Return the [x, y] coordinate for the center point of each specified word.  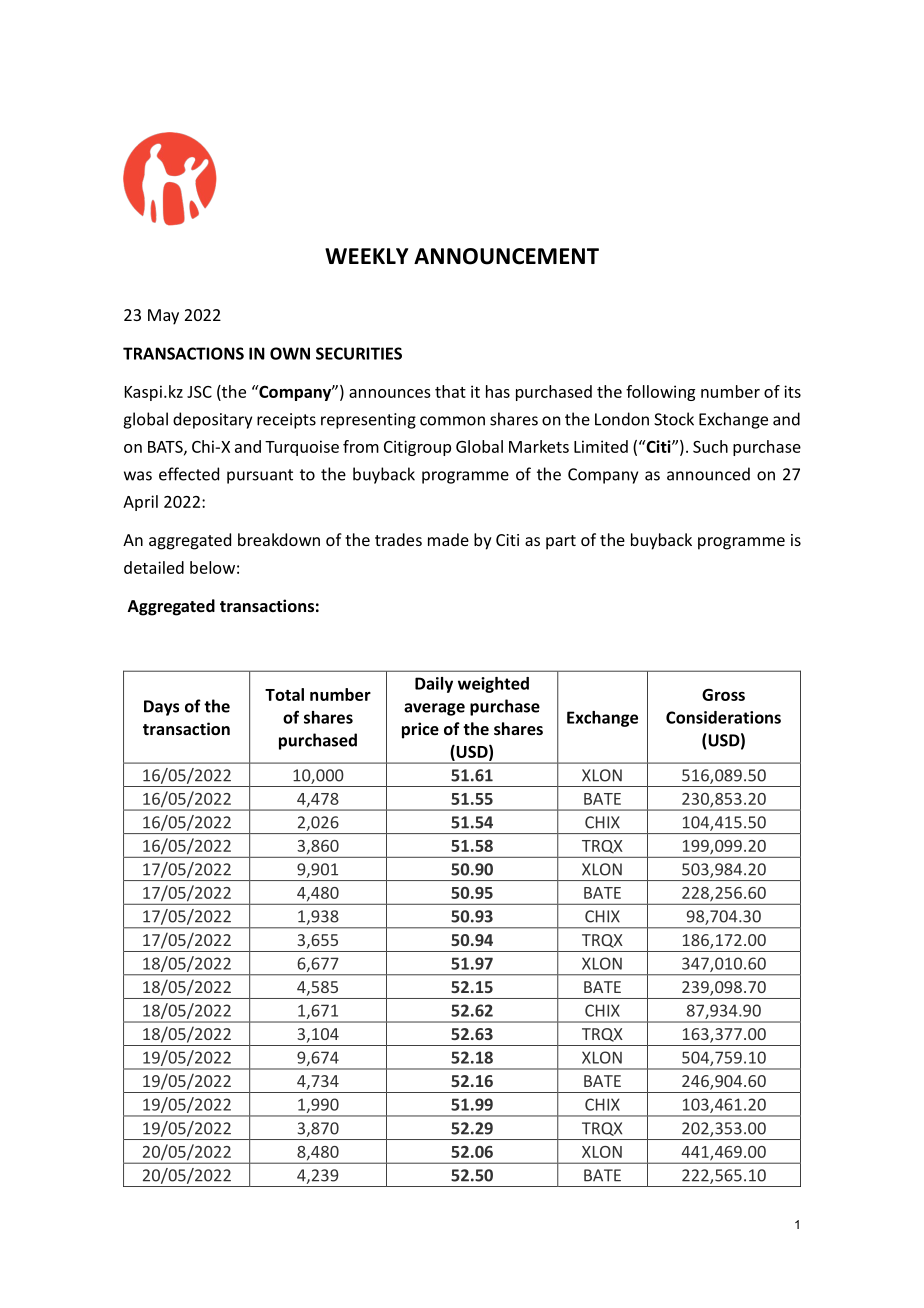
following [660, 393]
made [448, 539]
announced [708, 474]
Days [161, 708]
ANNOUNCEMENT [506, 256]
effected [189, 474]
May [163, 317]
